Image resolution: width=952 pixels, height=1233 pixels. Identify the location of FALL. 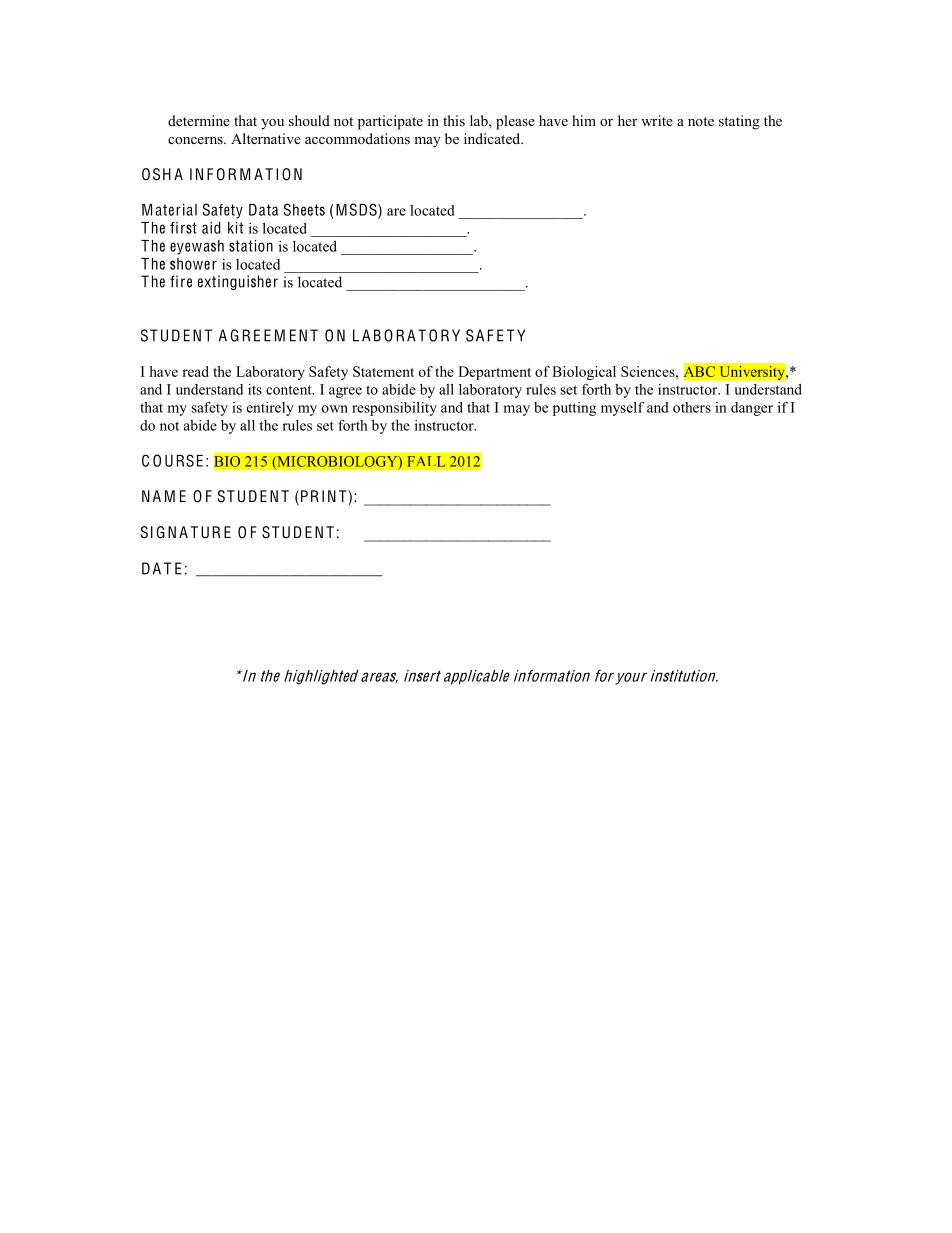
(426, 461).
